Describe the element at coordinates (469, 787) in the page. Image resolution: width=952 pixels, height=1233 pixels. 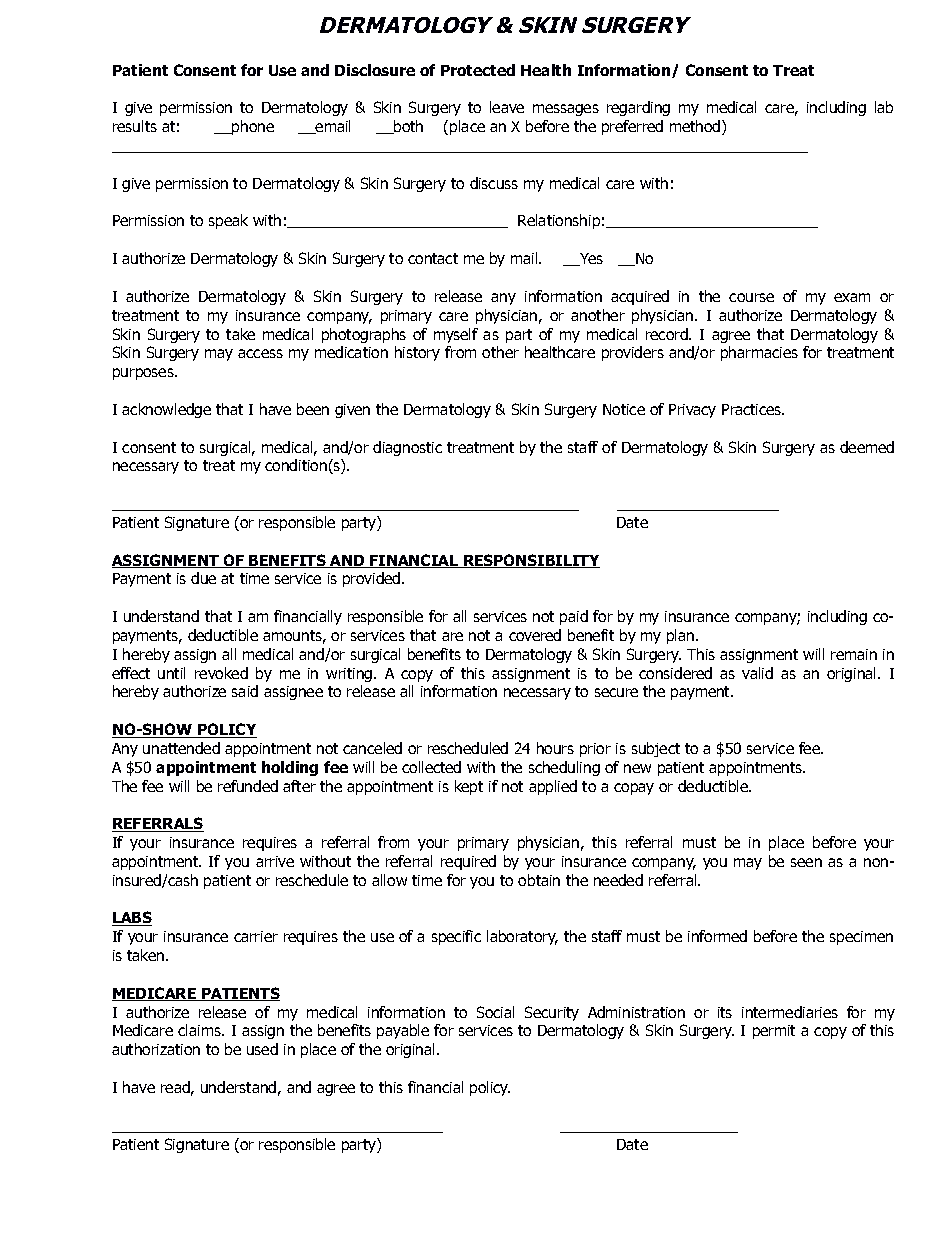
I see `kept` at that location.
